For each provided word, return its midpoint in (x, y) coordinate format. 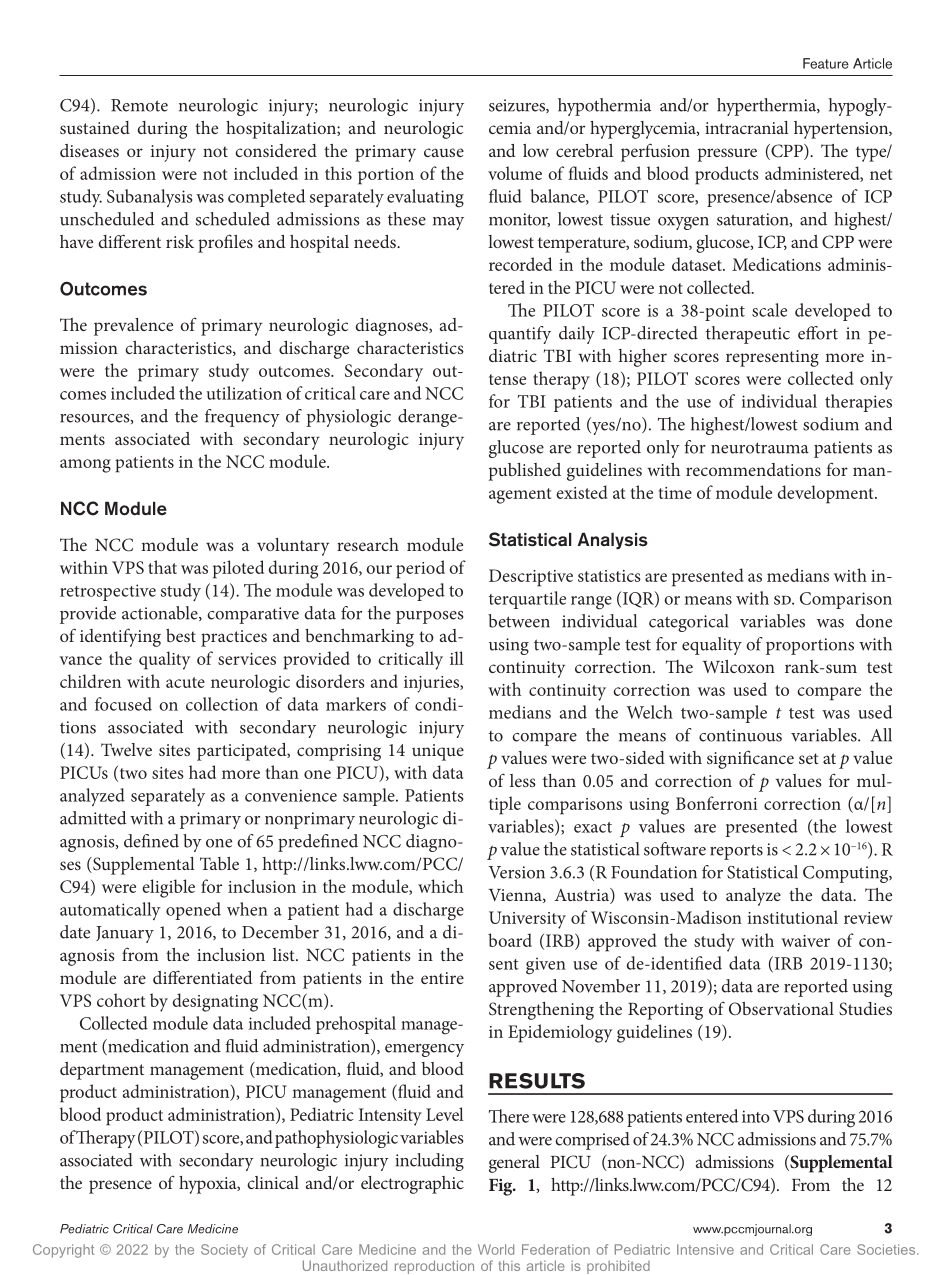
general (514, 1164)
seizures (518, 106)
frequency (242, 418)
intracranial (747, 127)
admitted (93, 818)
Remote (139, 105)
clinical (273, 1182)
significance (750, 759)
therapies (858, 403)
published (525, 472)
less (523, 780)
